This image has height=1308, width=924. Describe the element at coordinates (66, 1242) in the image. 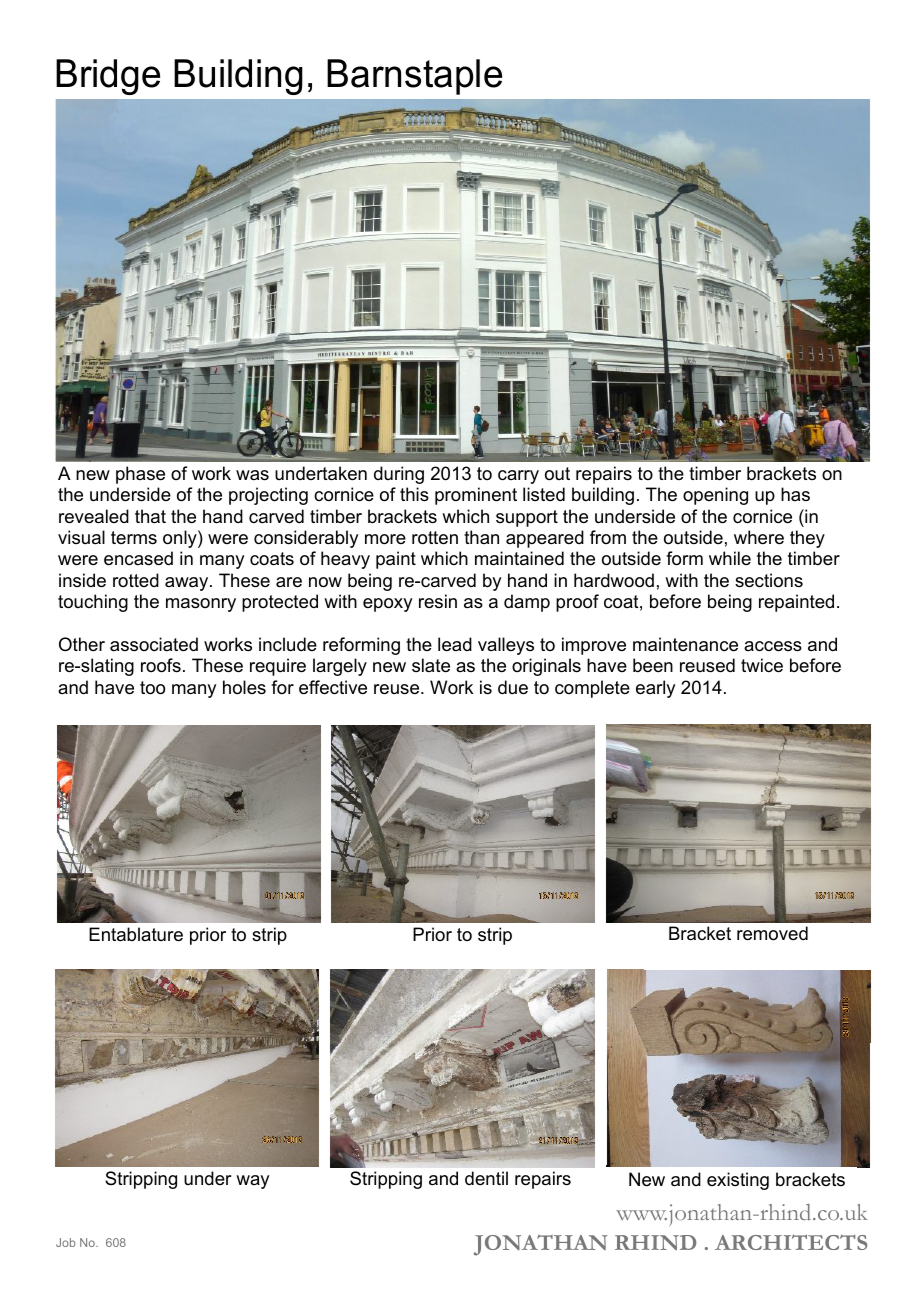

I see `Job` at that location.
